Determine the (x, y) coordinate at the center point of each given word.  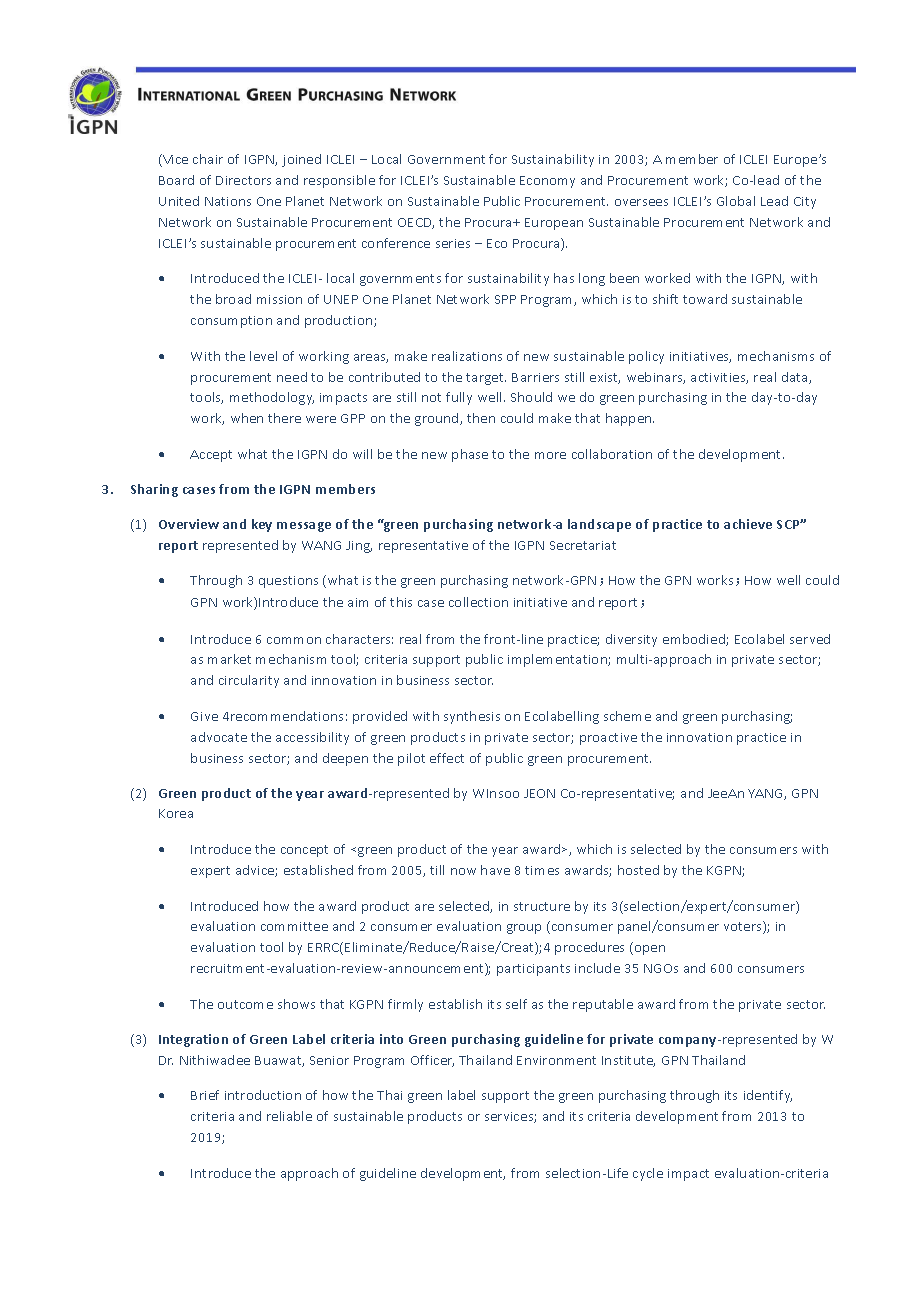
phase (470, 455)
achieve (748, 524)
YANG (766, 794)
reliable (289, 1116)
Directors (243, 180)
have (495, 870)
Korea (176, 813)
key (262, 525)
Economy (547, 182)
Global (736, 201)
